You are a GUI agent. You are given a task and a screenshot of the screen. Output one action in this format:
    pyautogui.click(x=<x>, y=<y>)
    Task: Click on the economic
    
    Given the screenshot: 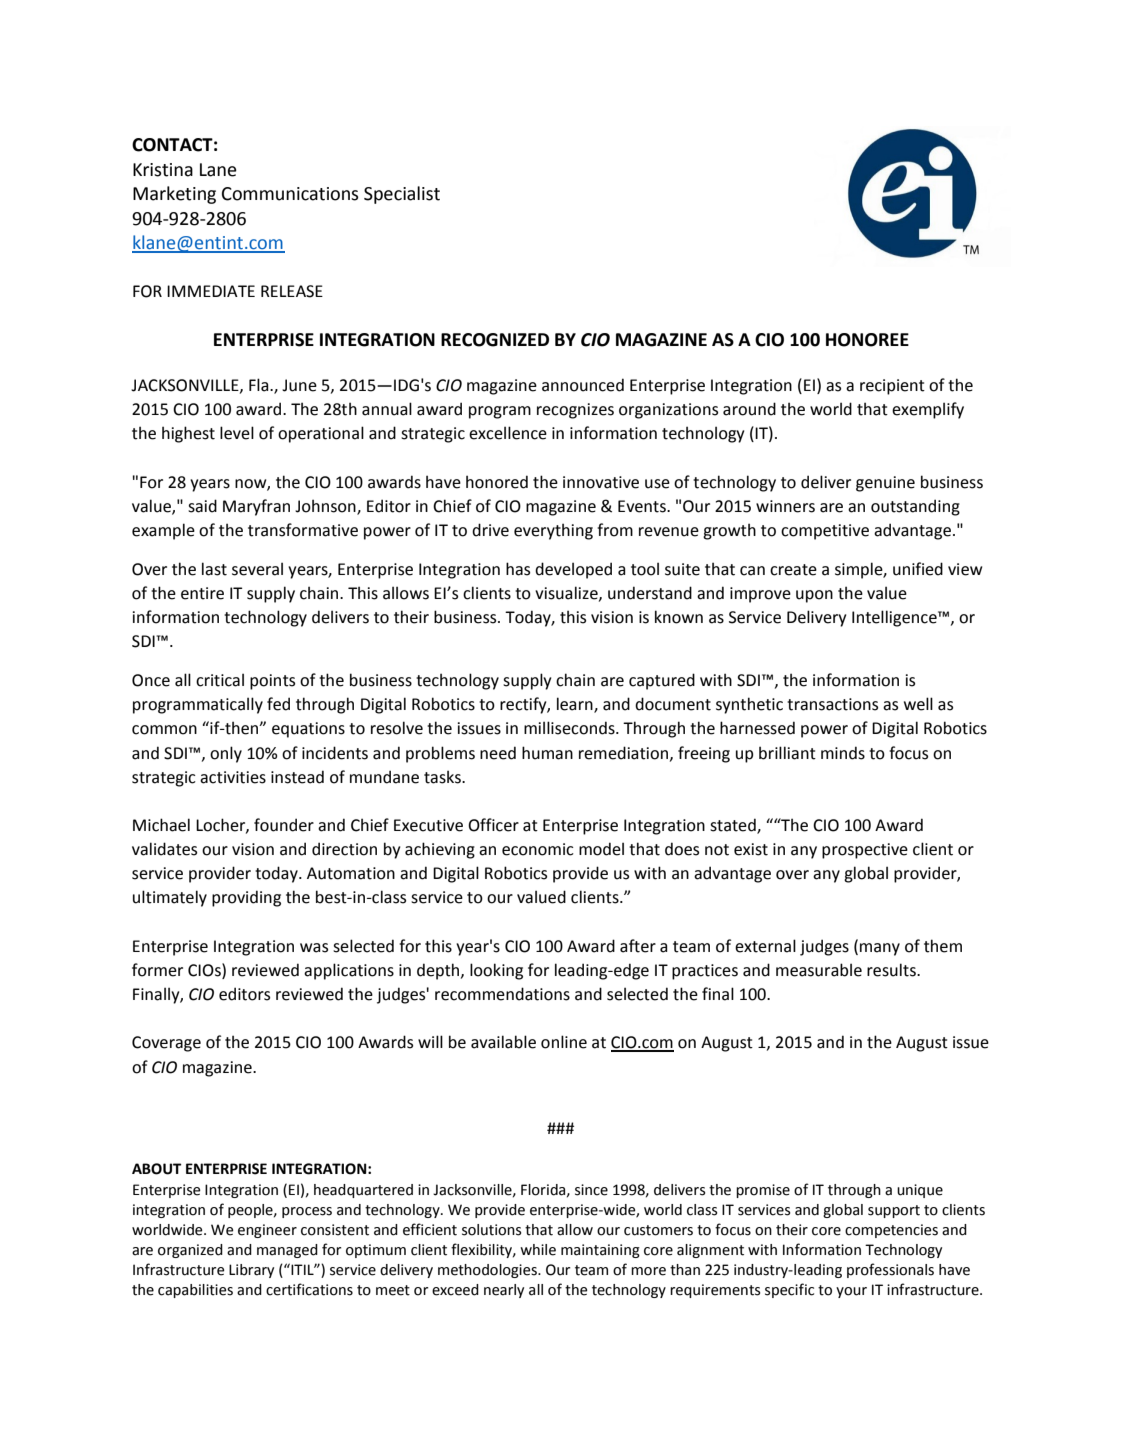 What is the action you would take?
    pyautogui.click(x=538, y=849)
